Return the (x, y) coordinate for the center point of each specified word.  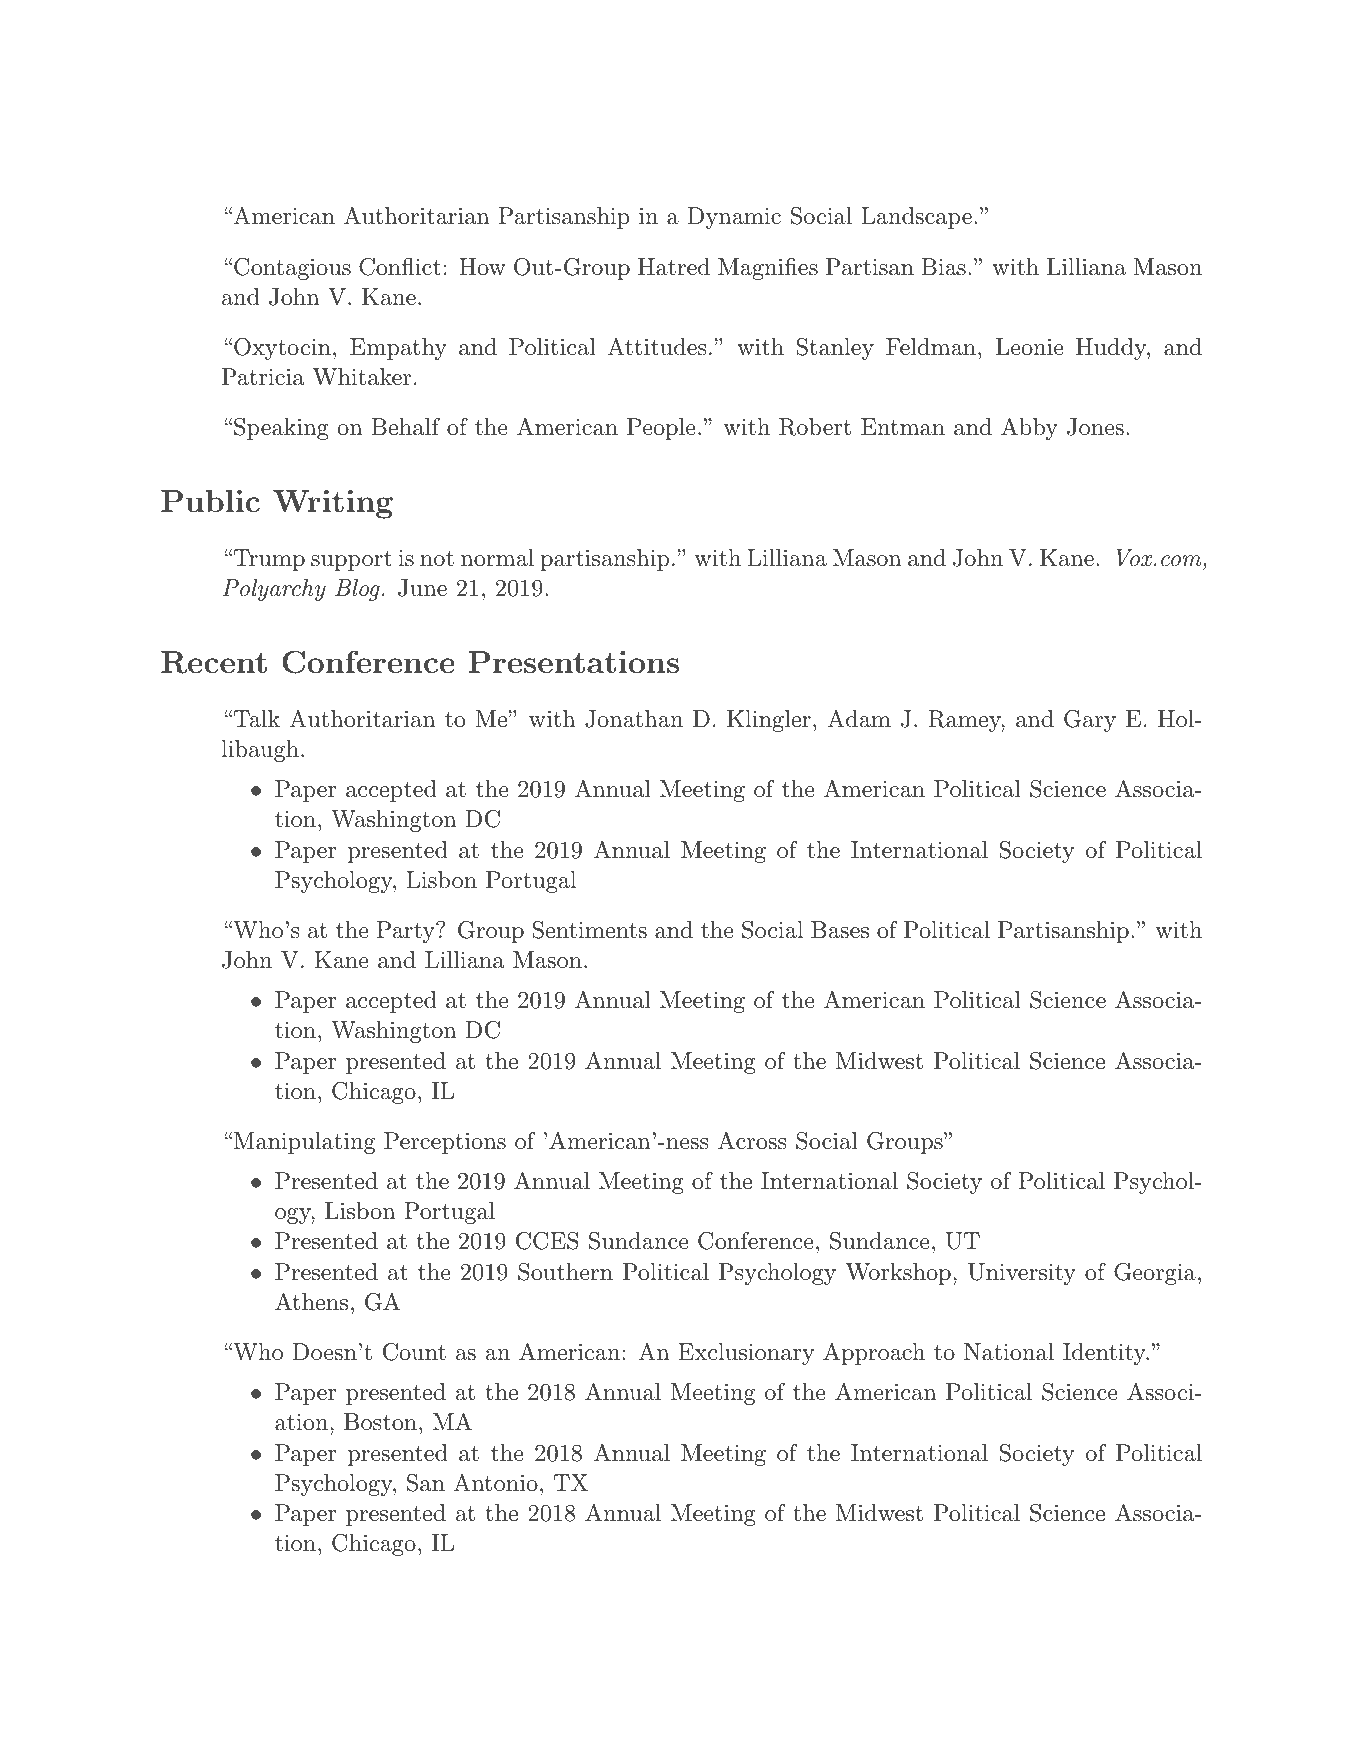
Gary (1090, 721)
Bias (943, 267)
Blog (357, 590)
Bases (840, 930)
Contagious (292, 269)
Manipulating (304, 1143)
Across (752, 1140)
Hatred (674, 267)
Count (414, 1352)
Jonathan (634, 719)
